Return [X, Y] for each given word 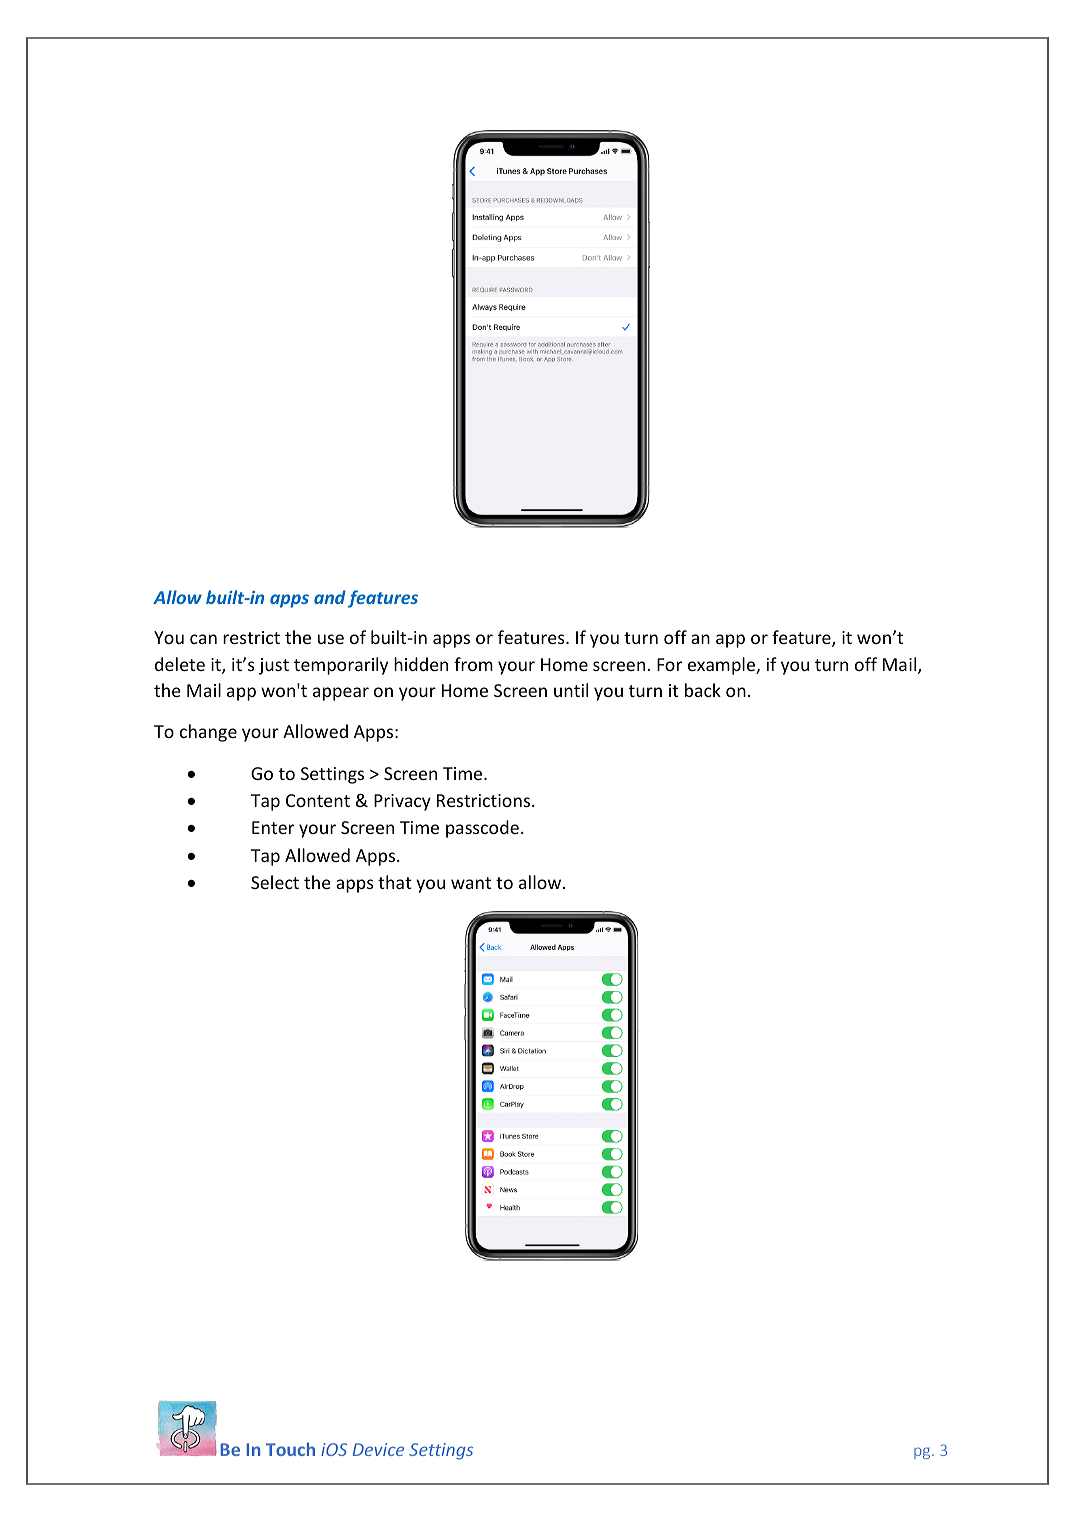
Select [275, 882]
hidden [421, 664]
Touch [290, 1449]
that [395, 882]
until [571, 690]
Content [318, 800]
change [208, 733]
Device [378, 1449]
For [669, 664]
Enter [273, 827]
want [471, 883]
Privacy [402, 802]
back [703, 690]
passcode [482, 829]
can [203, 639]
